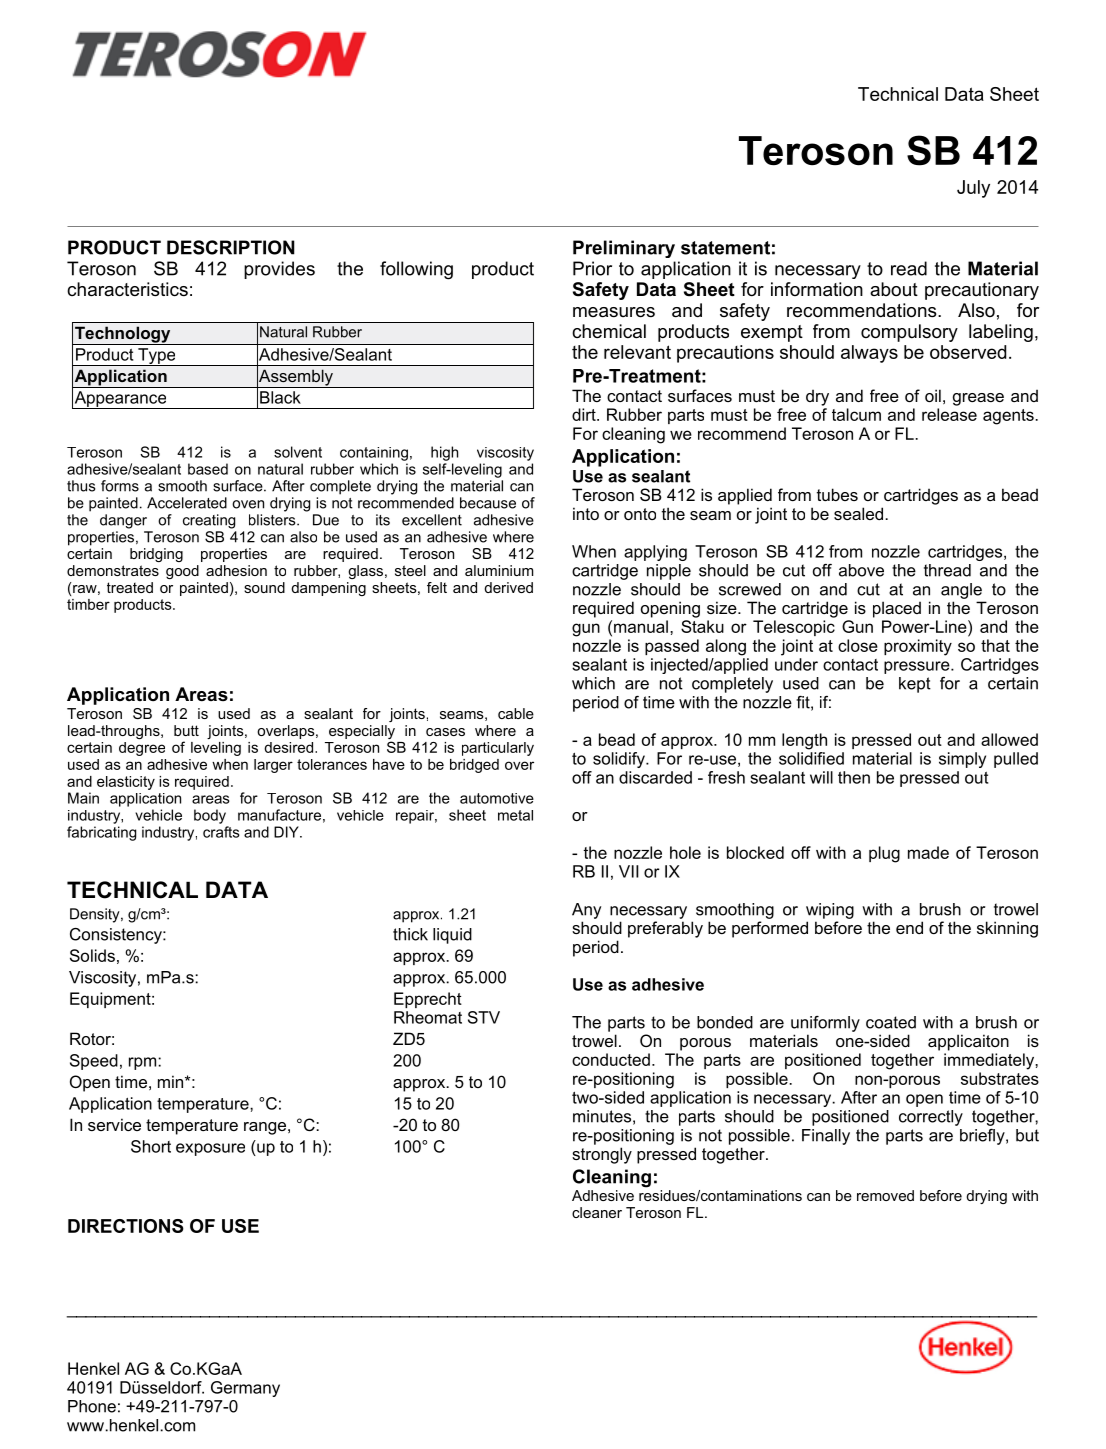 This page has height=1449, width=1106. What do you see at coordinates (210, 816) in the page?
I see `body` at bounding box center [210, 816].
